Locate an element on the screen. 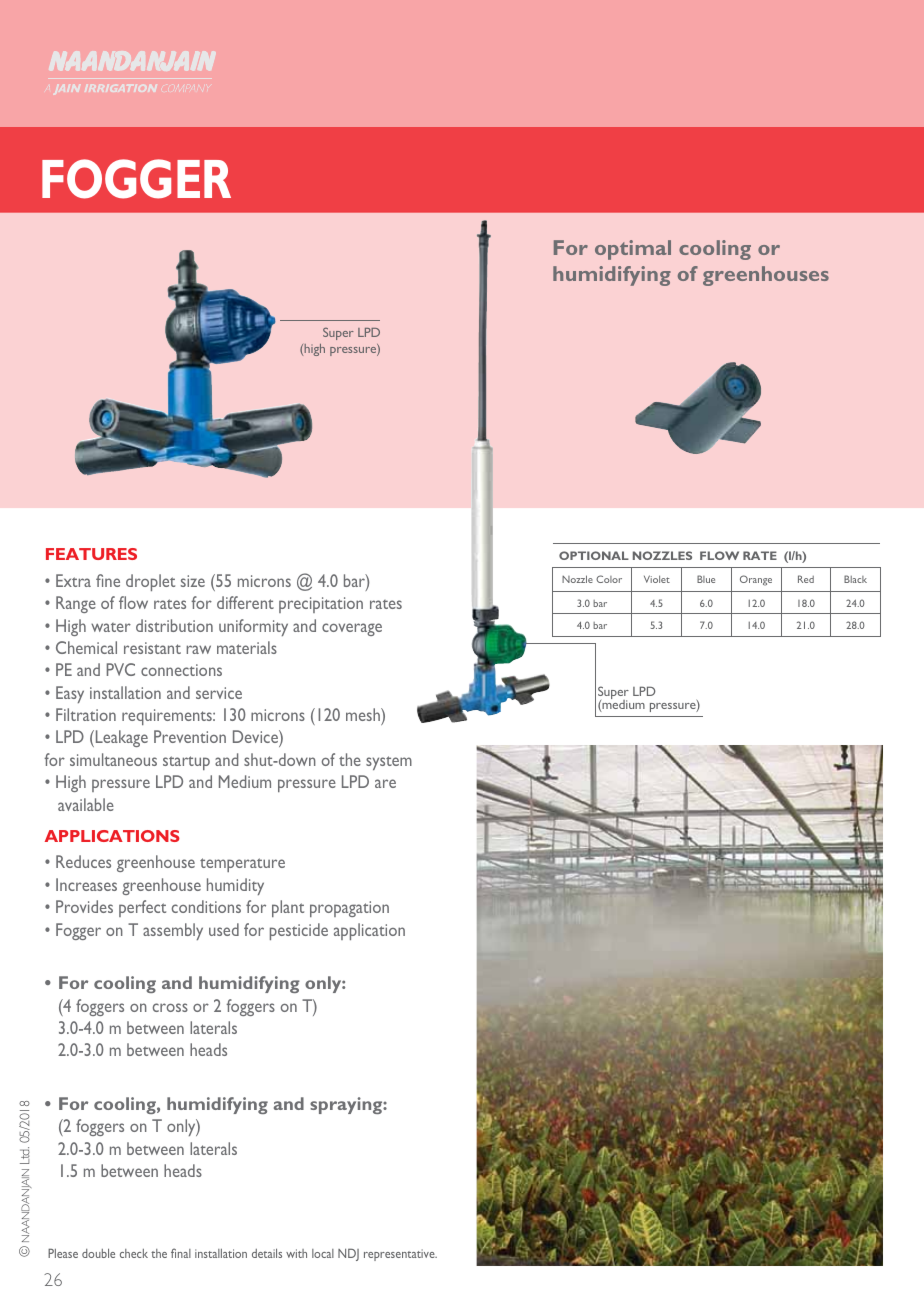 This screenshot has height=1308, width=924. OPTIONAL is located at coordinates (594, 555).
